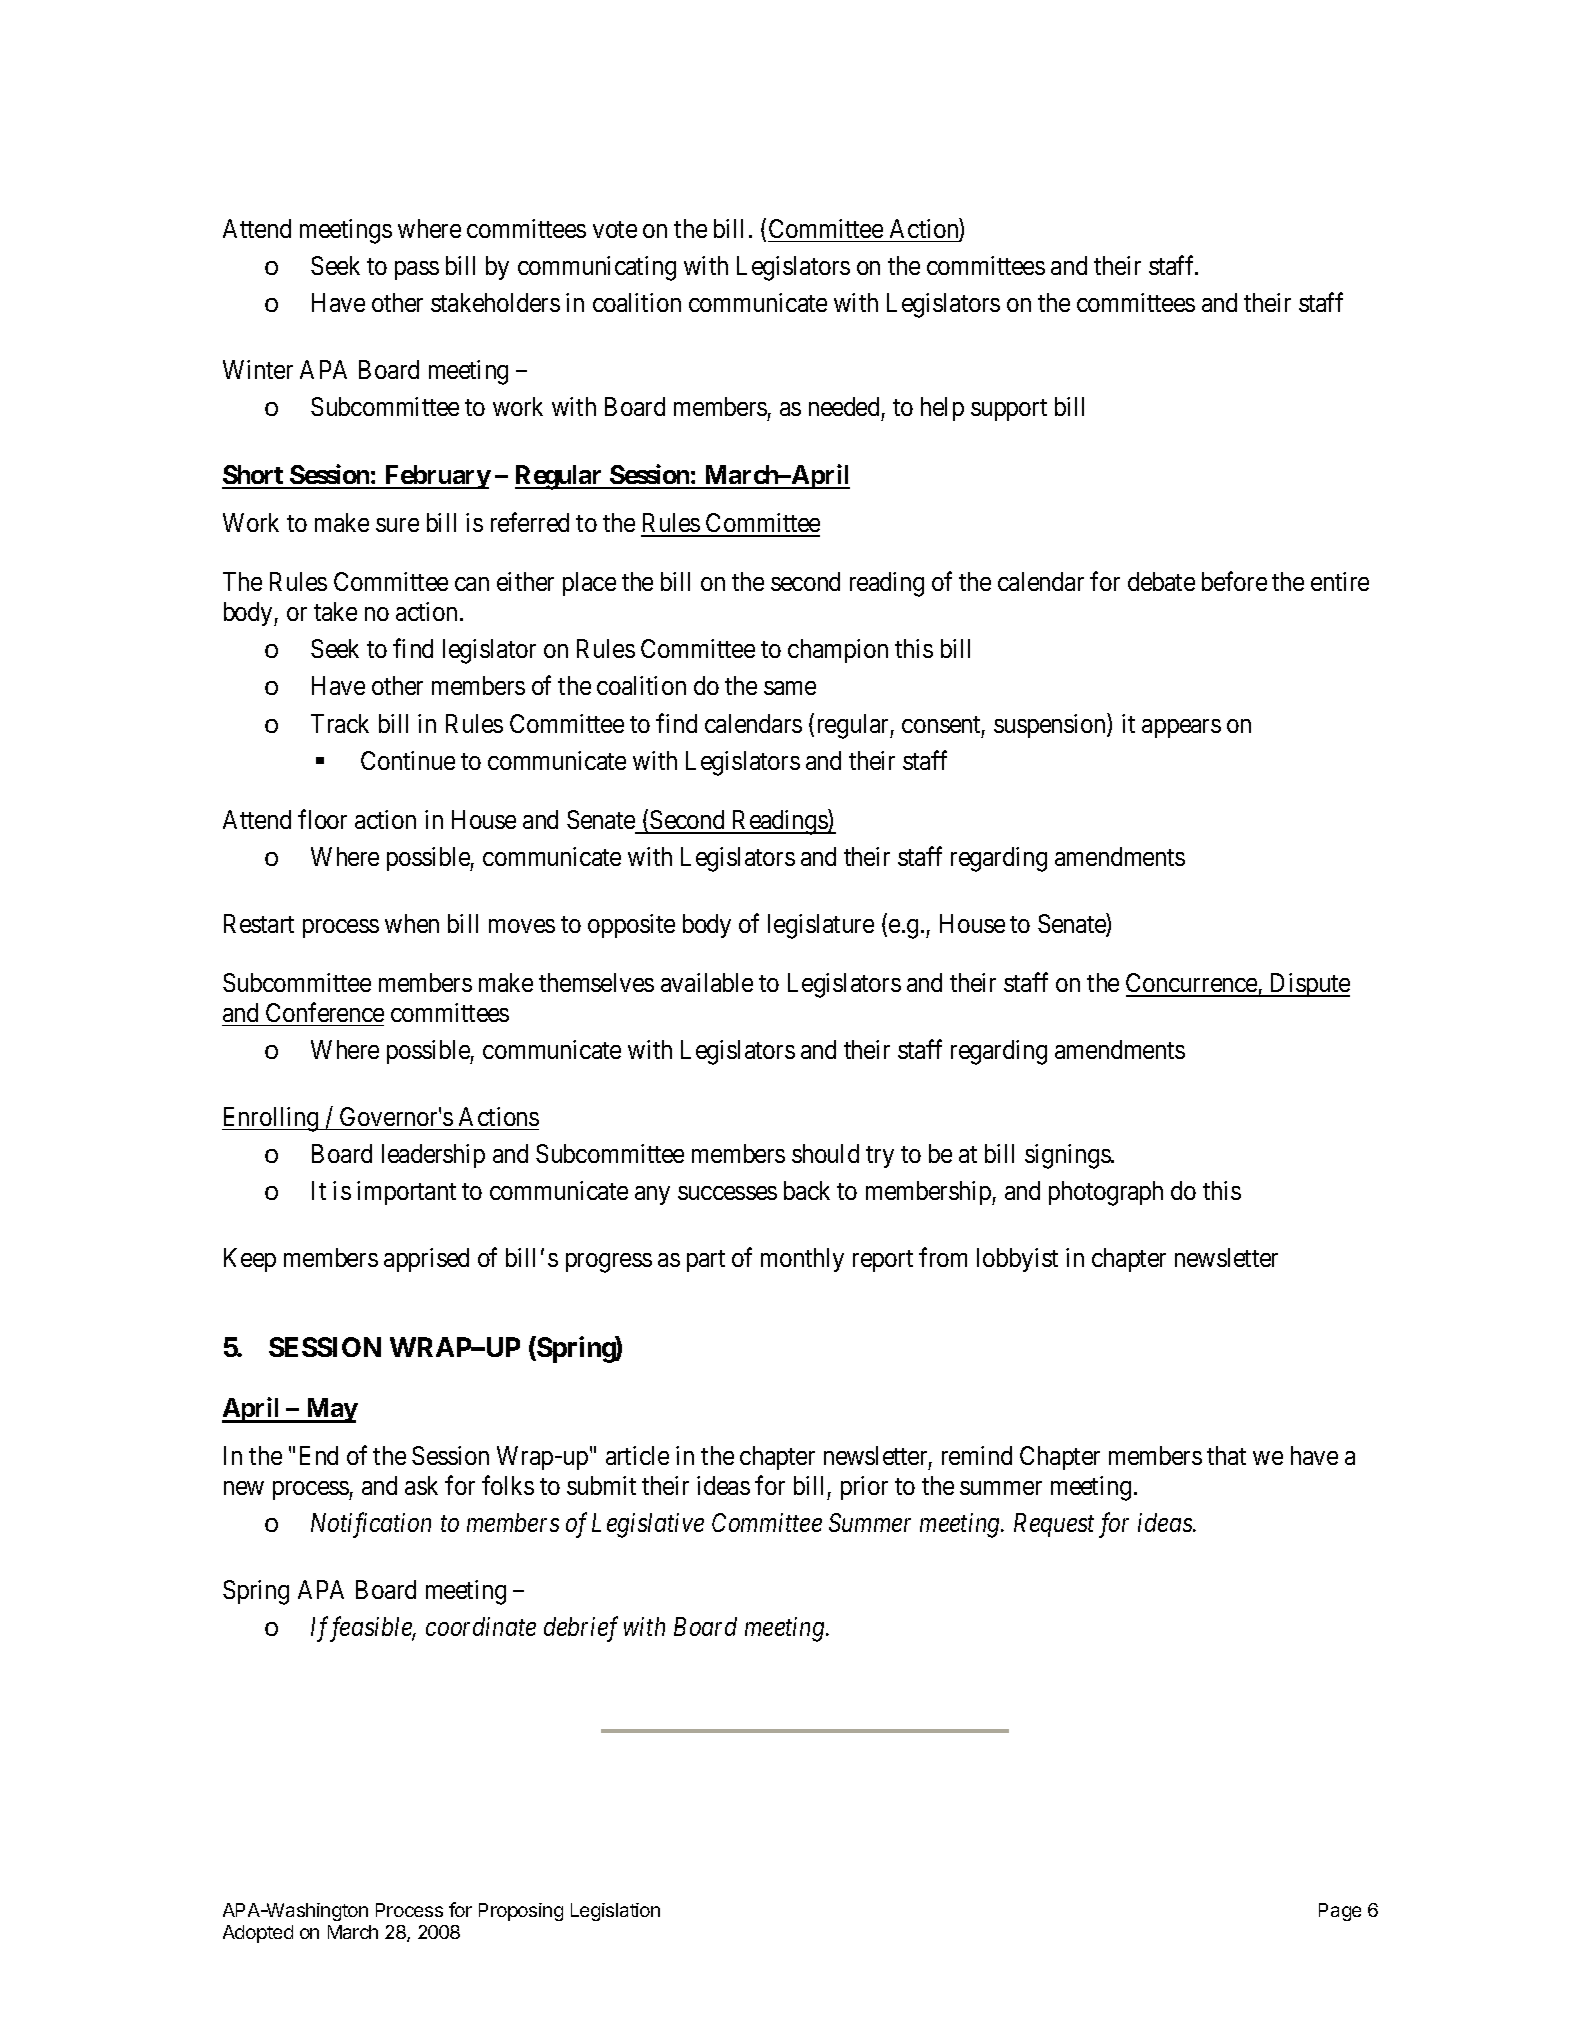 The image size is (1573, 2036). Describe the element at coordinates (615, 1912) in the document. I see `Legislation` at that location.
